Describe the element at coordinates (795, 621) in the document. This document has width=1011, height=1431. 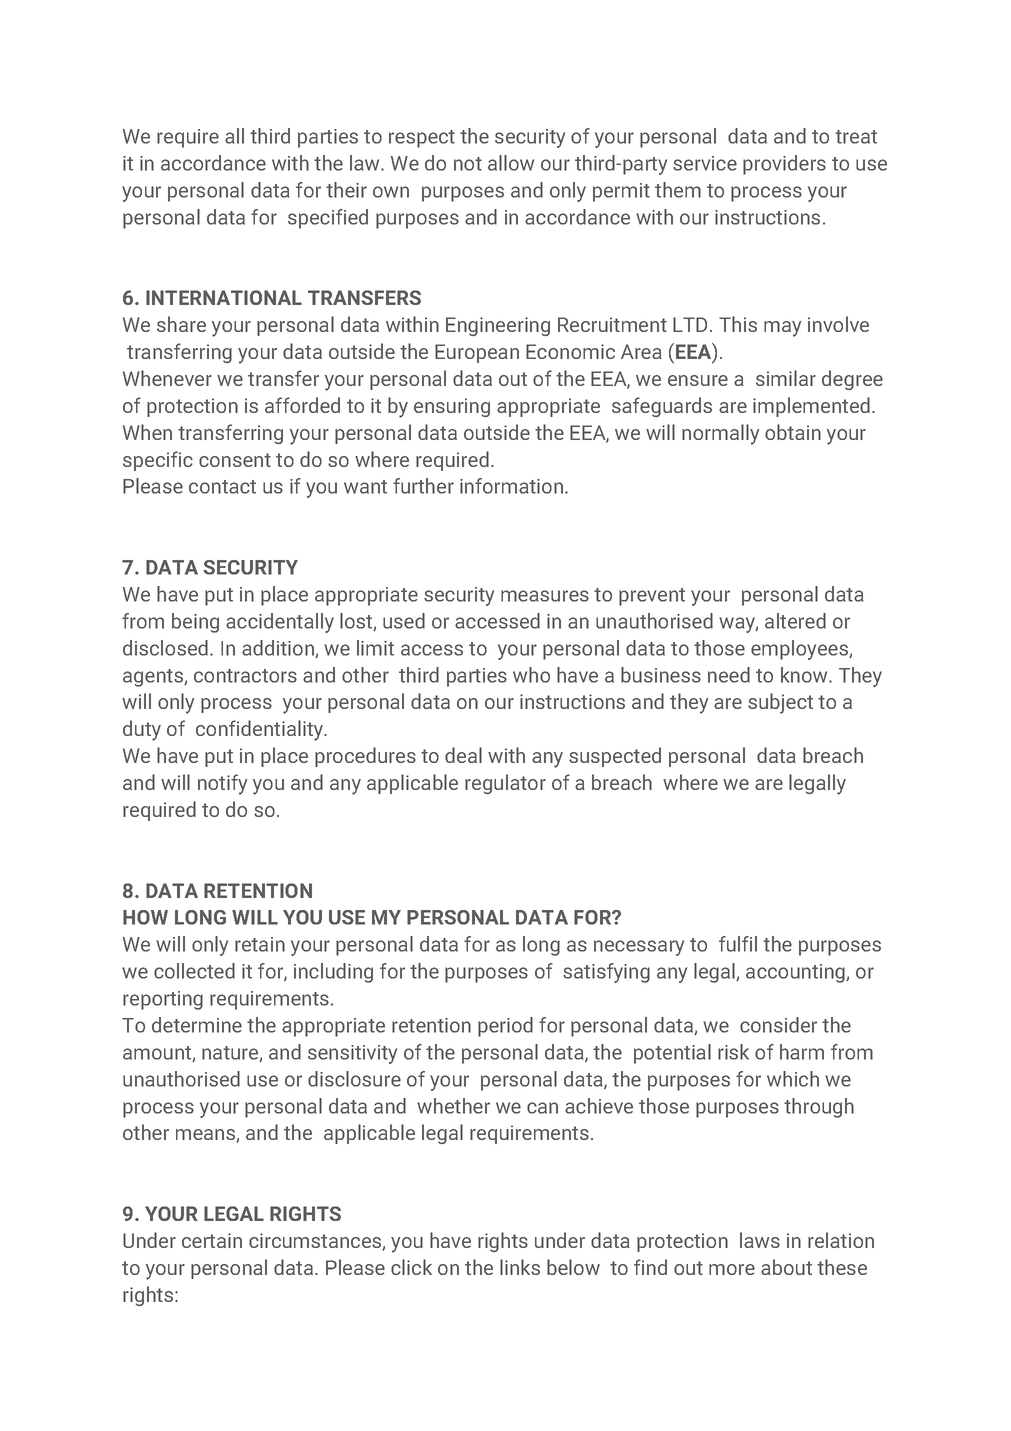
I see `altered` at that location.
